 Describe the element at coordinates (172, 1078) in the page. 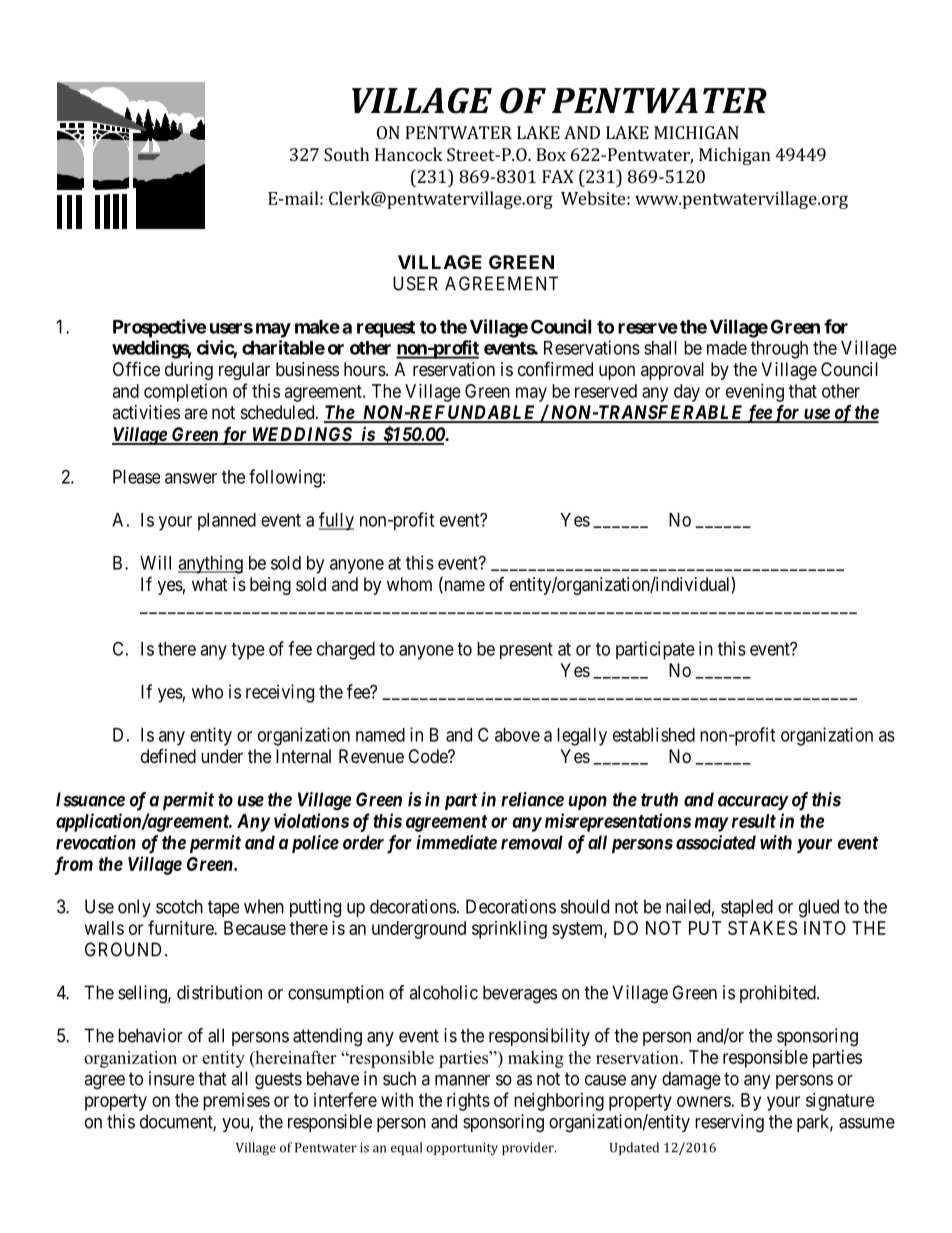

I see `insure` at that location.
